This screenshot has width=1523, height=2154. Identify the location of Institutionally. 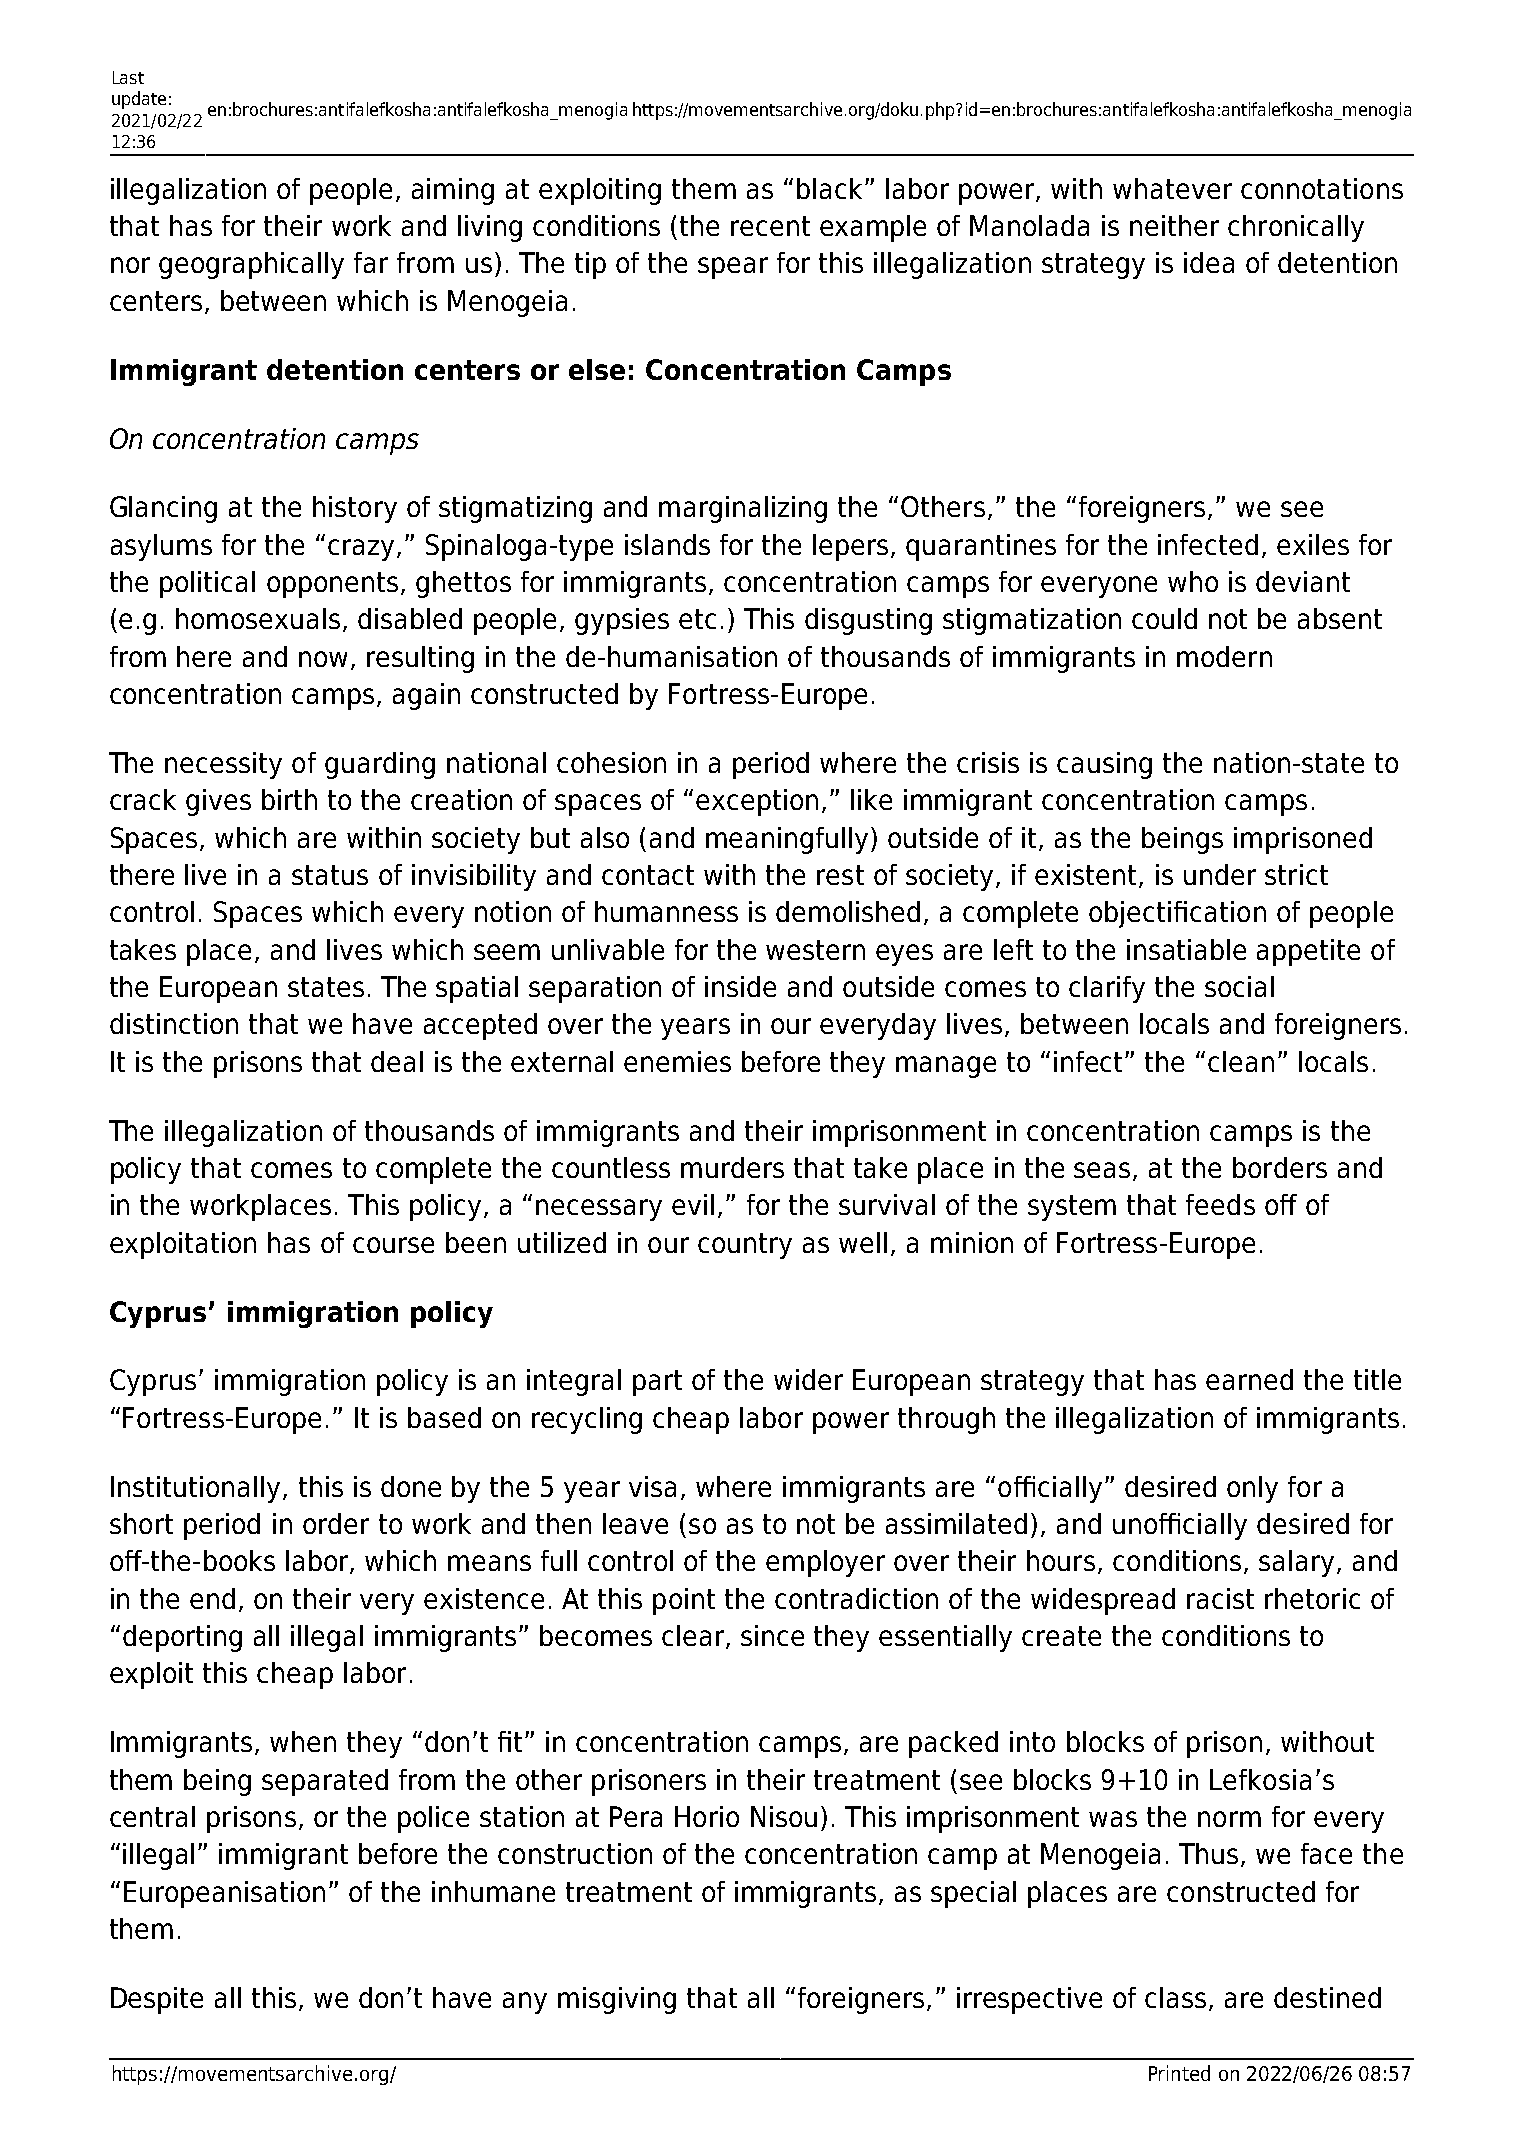
(195, 1489).
